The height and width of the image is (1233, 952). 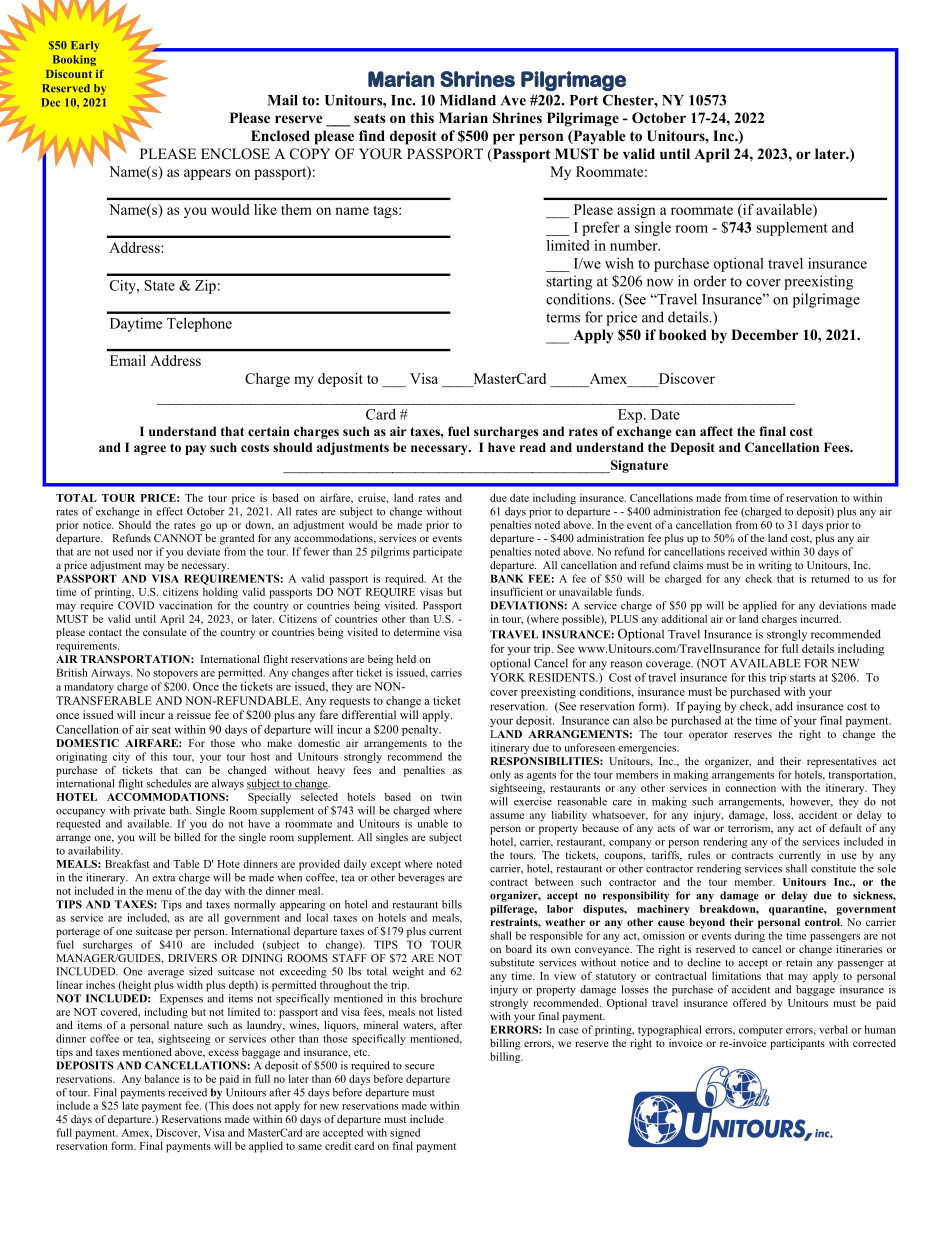 I want to click on Early, so click(x=85, y=46).
